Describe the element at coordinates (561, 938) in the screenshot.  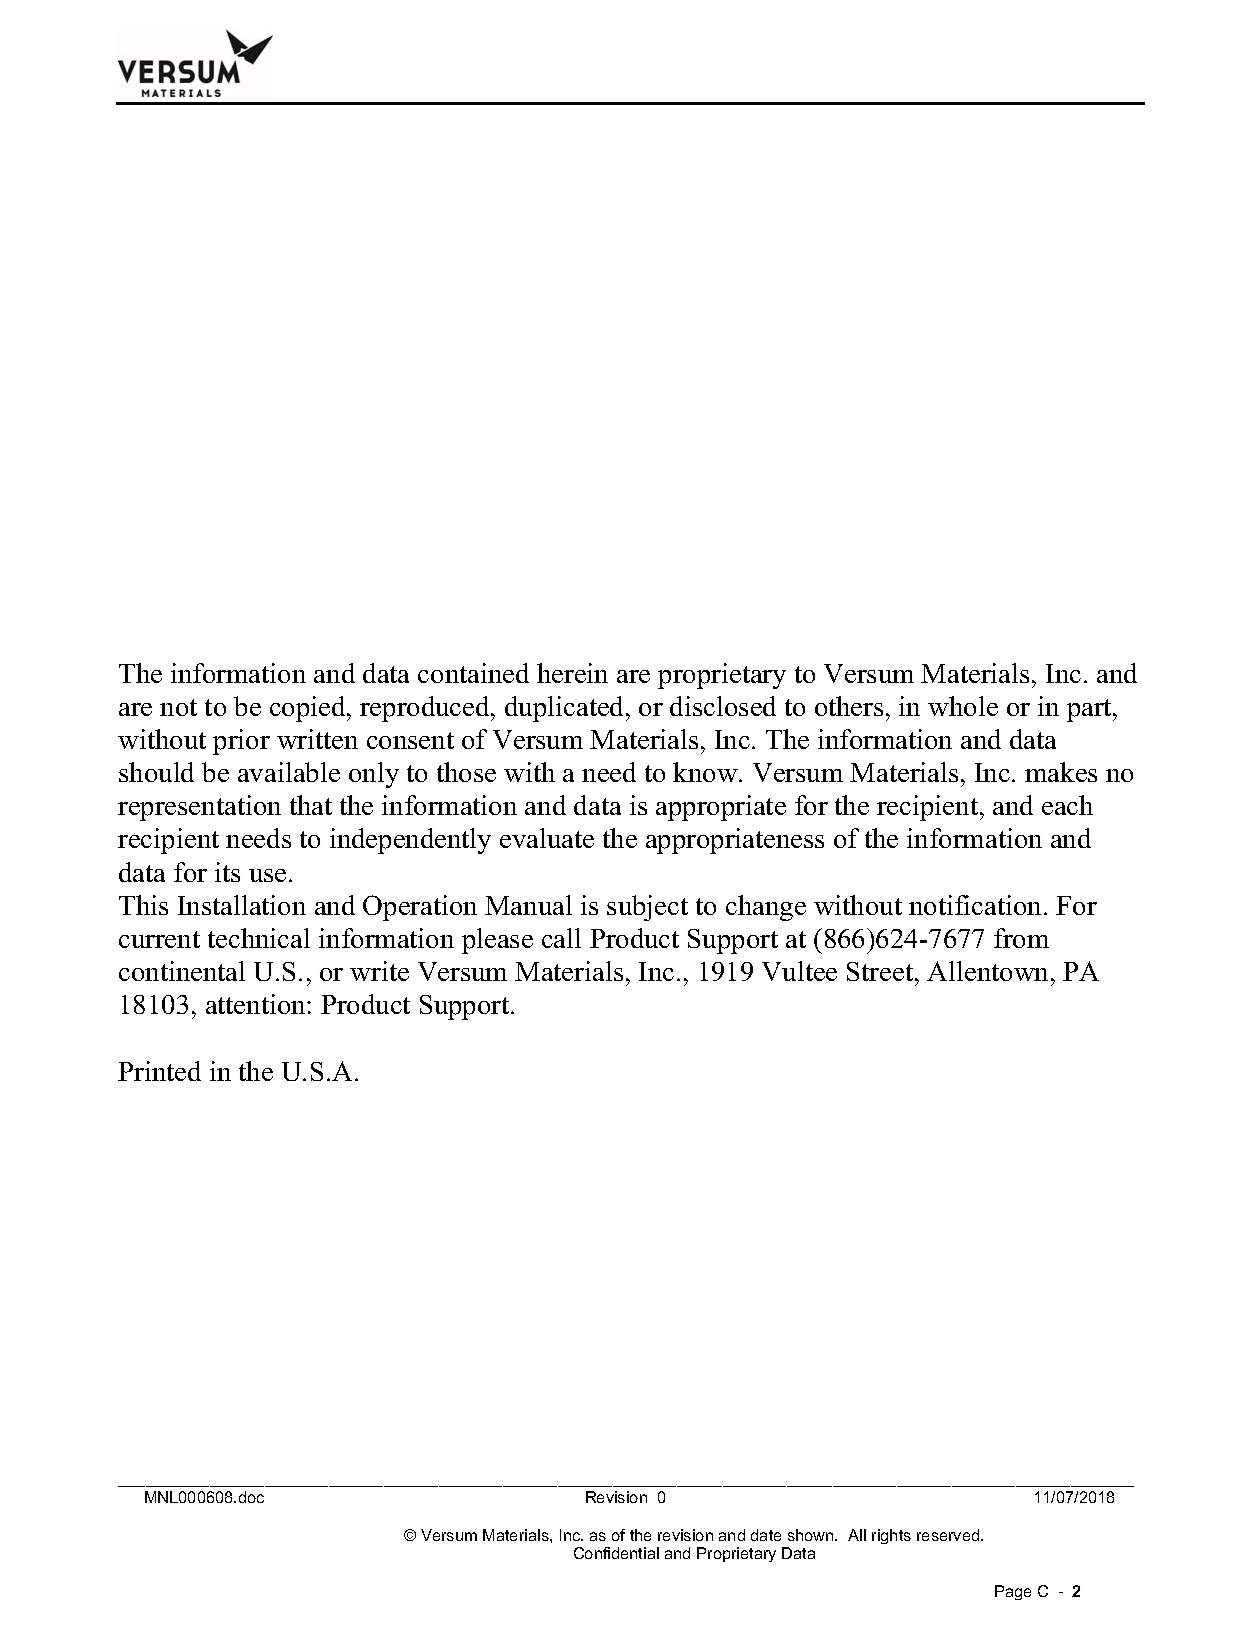
I see `call` at that location.
